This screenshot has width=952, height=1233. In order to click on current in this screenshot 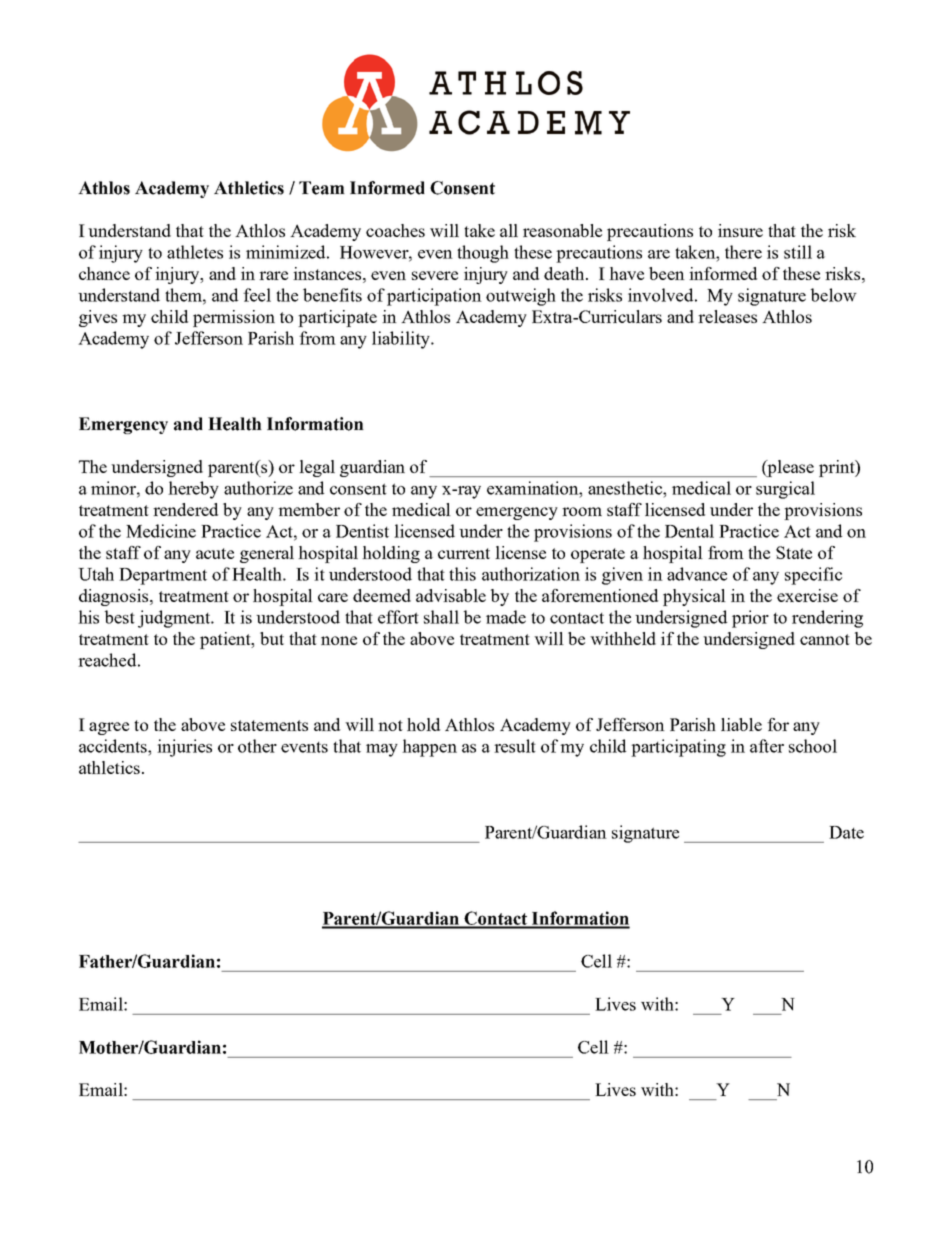, I will do `click(464, 553)`.
